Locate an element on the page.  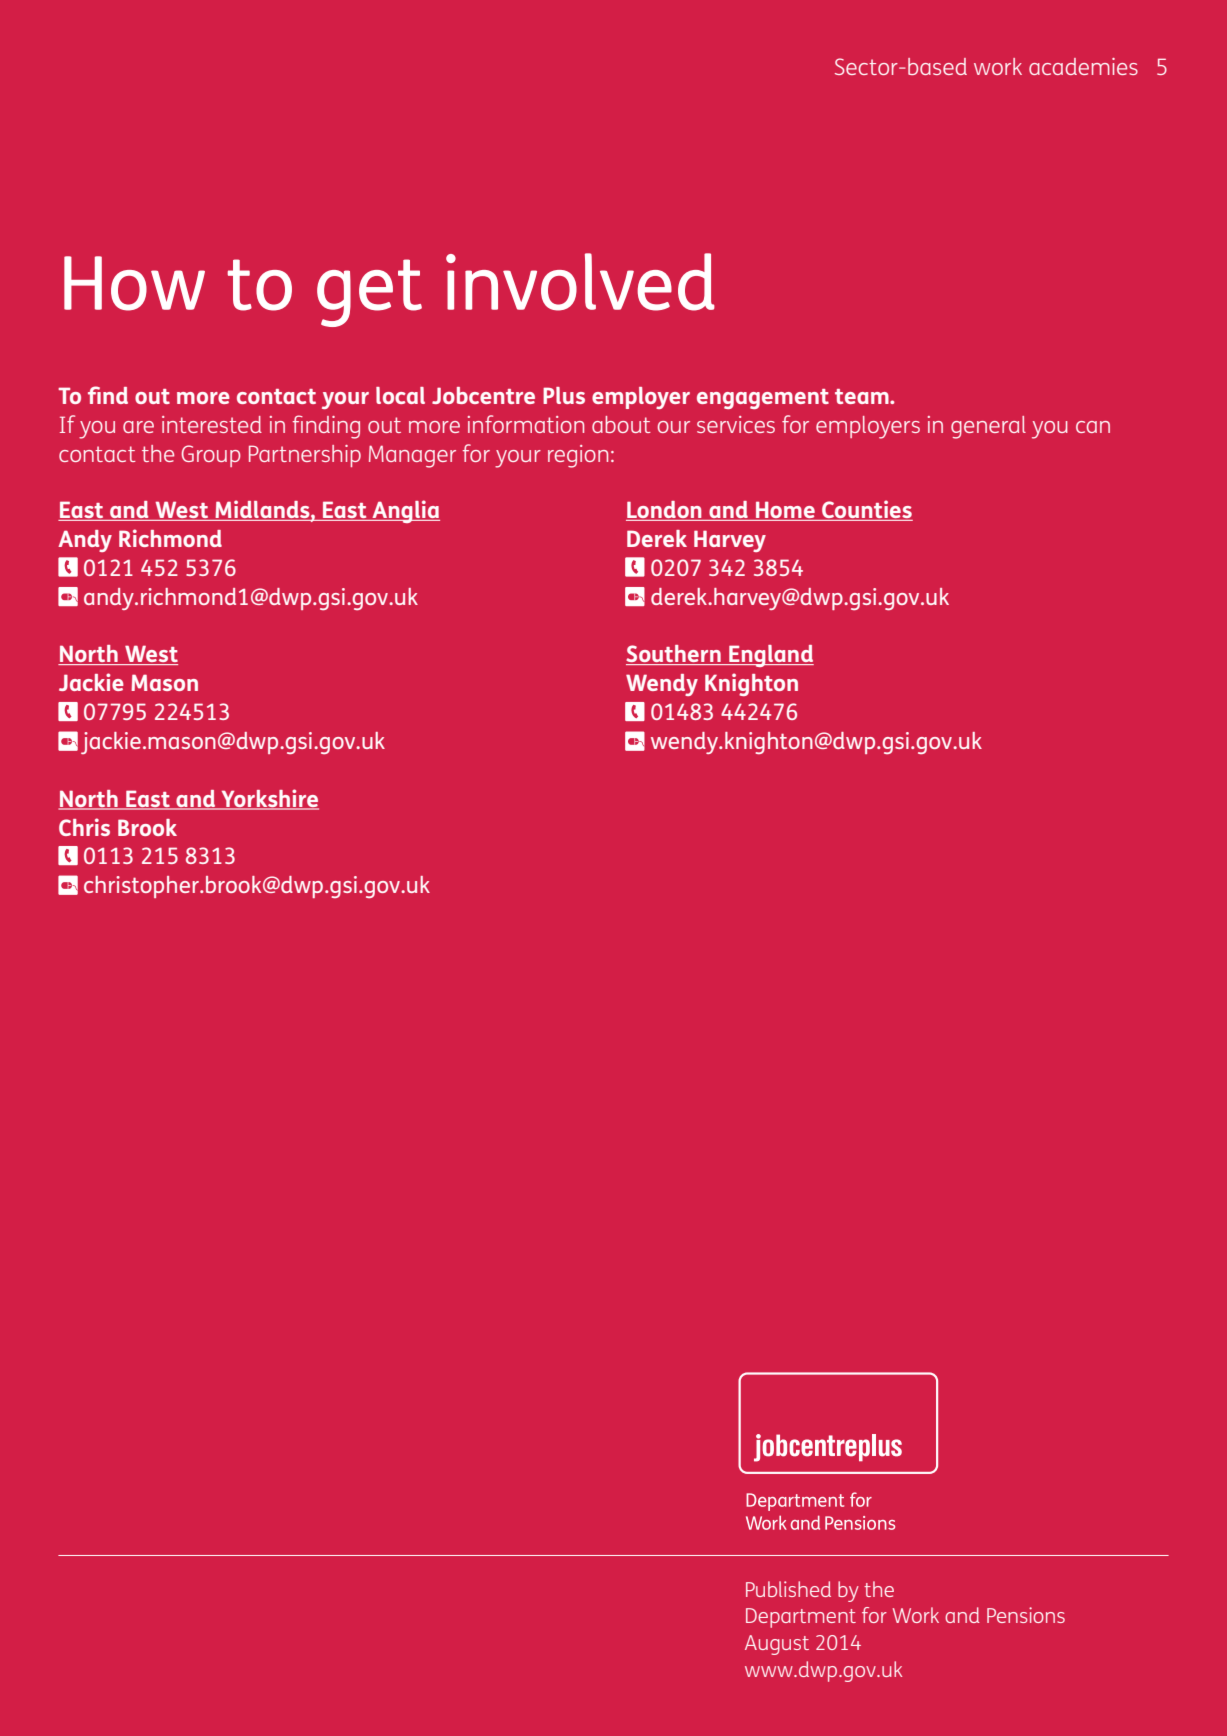
Yorkshire is located at coordinates (269, 799).
